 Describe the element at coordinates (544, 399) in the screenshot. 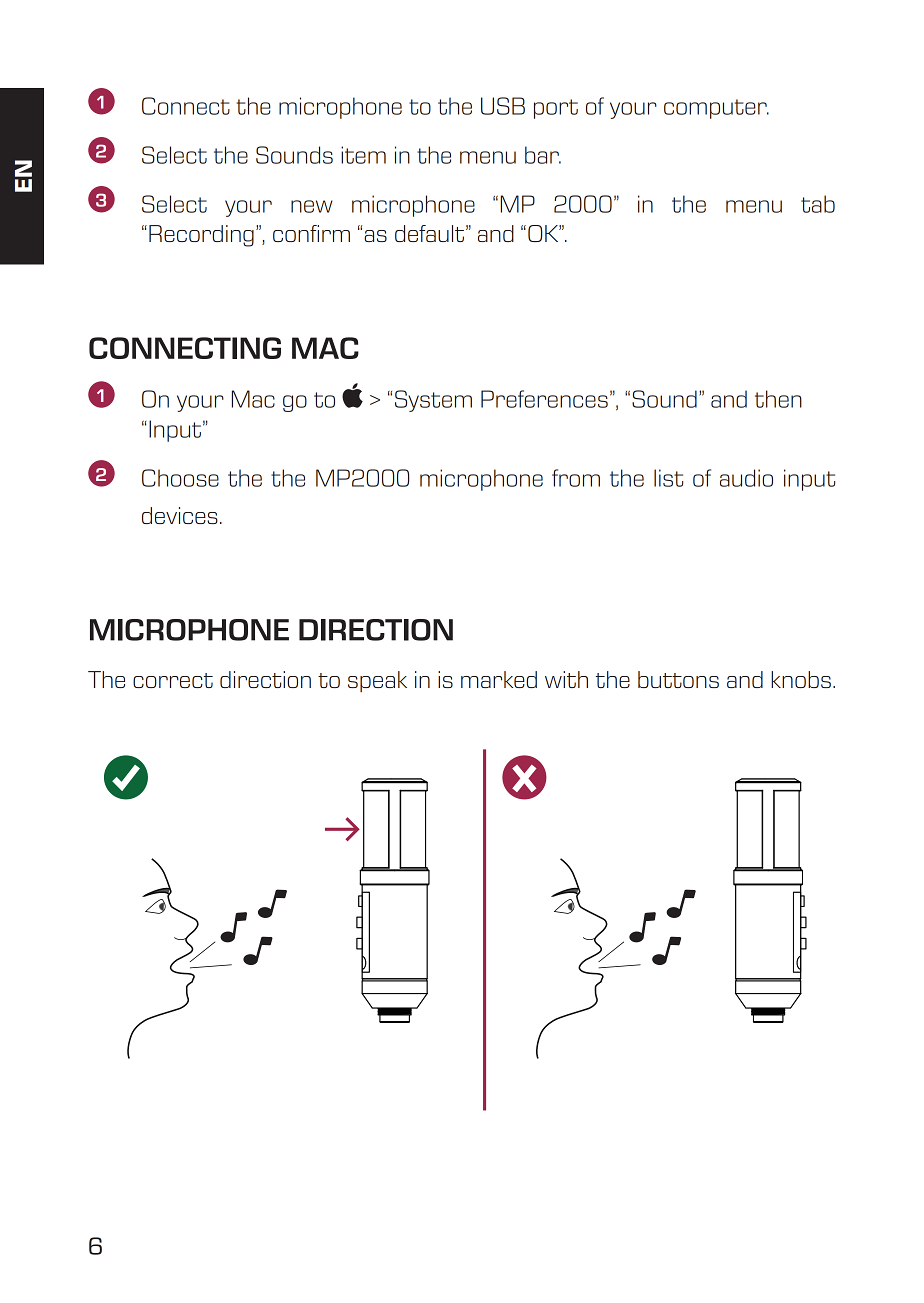

I see `Preferences` at that location.
